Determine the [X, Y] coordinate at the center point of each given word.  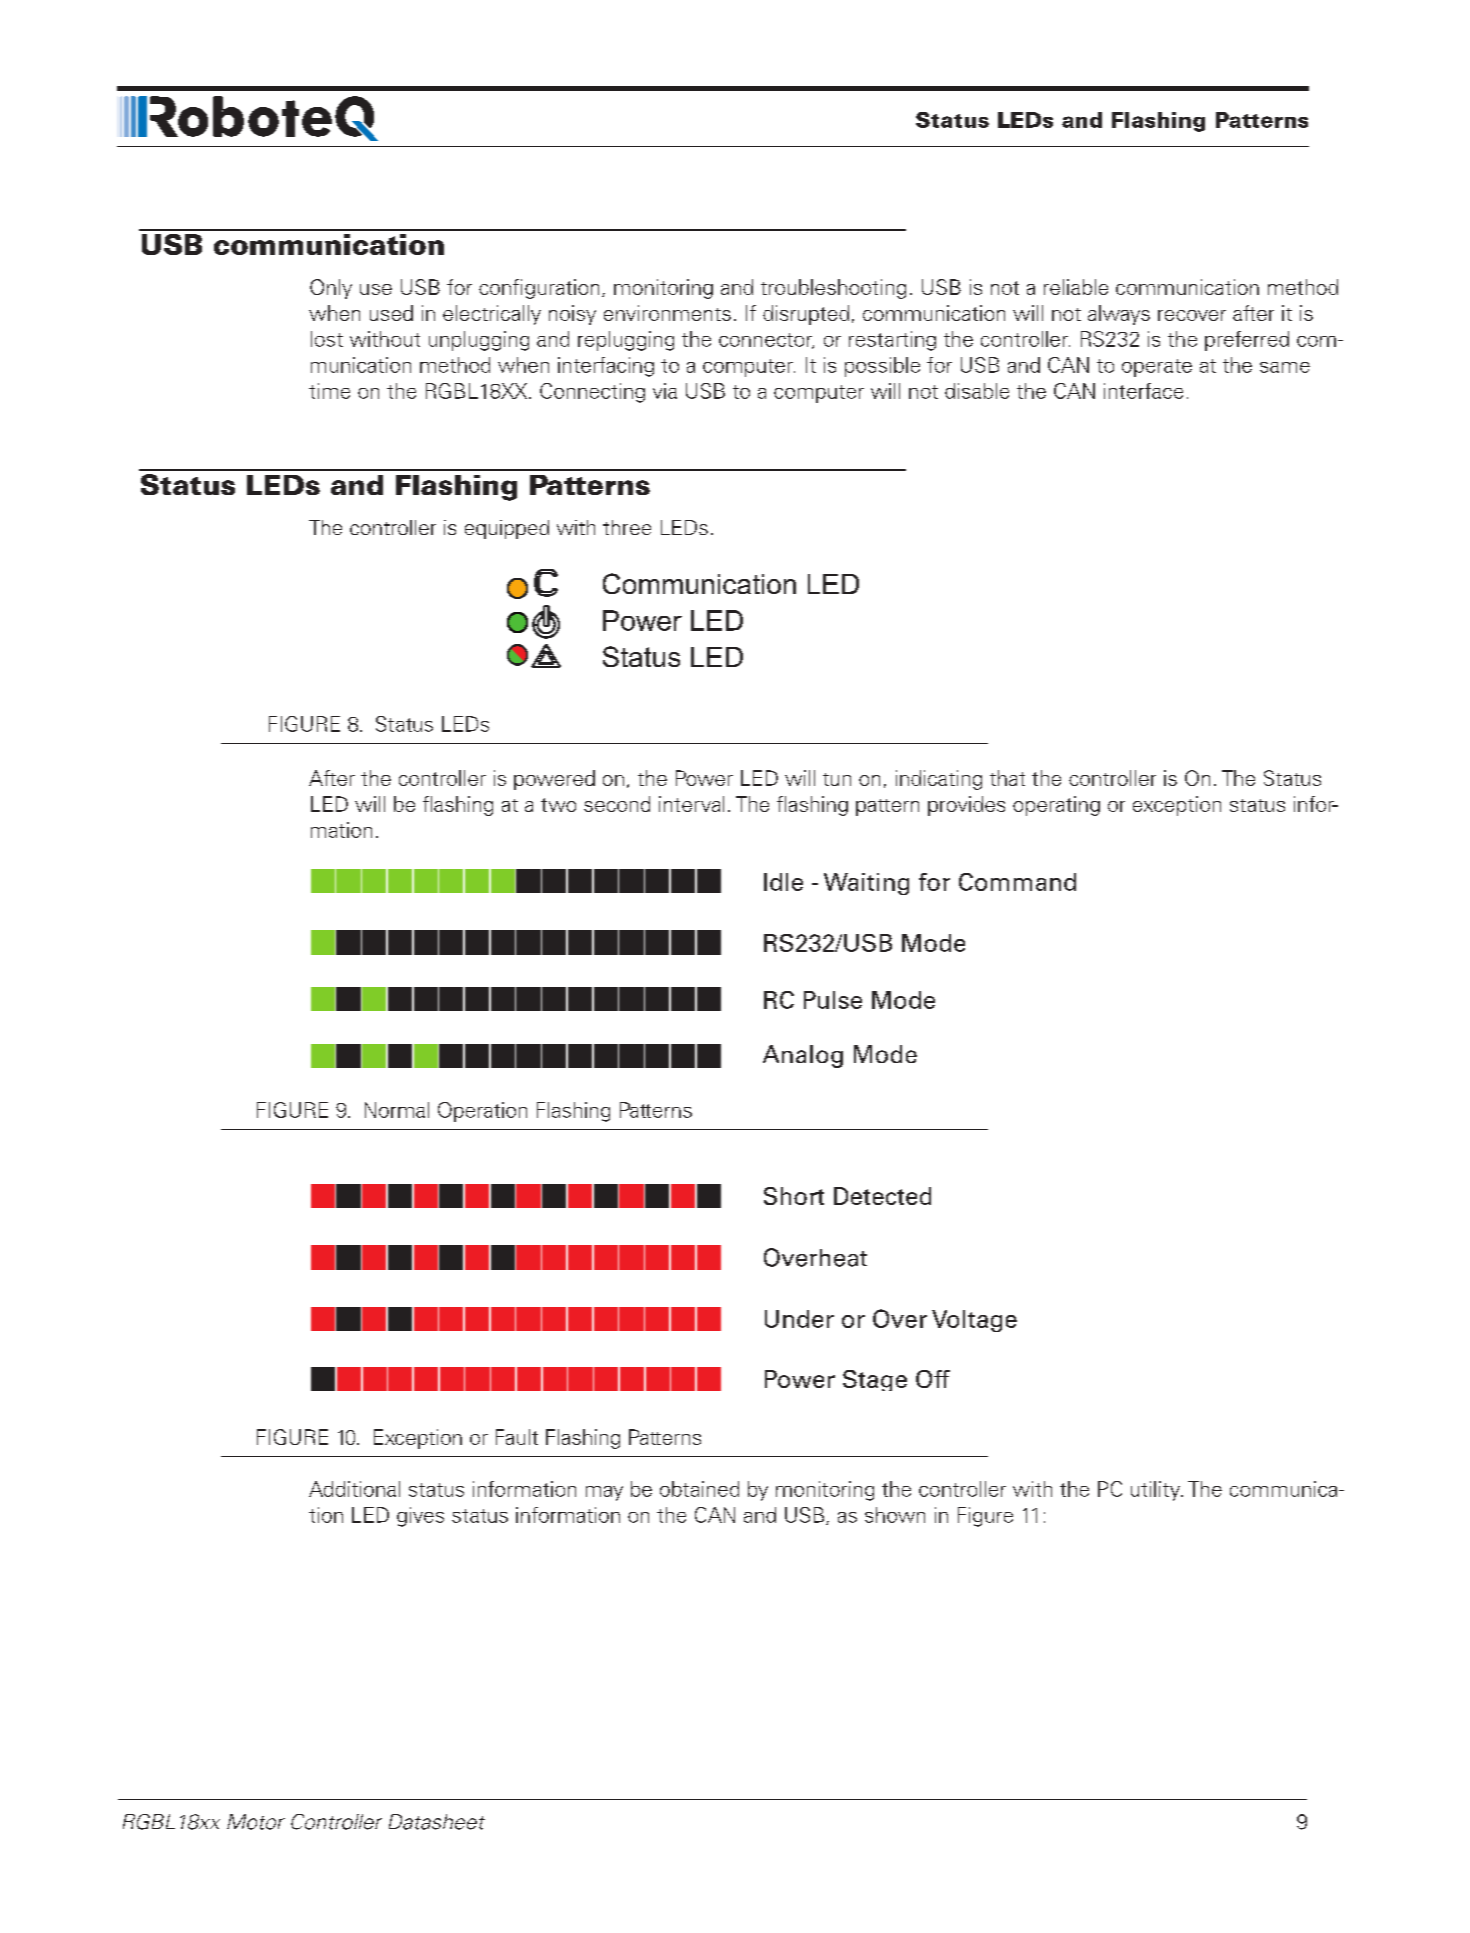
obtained [699, 1489]
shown [895, 1515]
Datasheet [437, 1822]
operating [1056, 806]
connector [766, 341]
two [558, 805]
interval [691, 804]
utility [1156, 1491]
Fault [517, 1437]
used [391, 313]
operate [1157, 368]
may [604, 1493]
